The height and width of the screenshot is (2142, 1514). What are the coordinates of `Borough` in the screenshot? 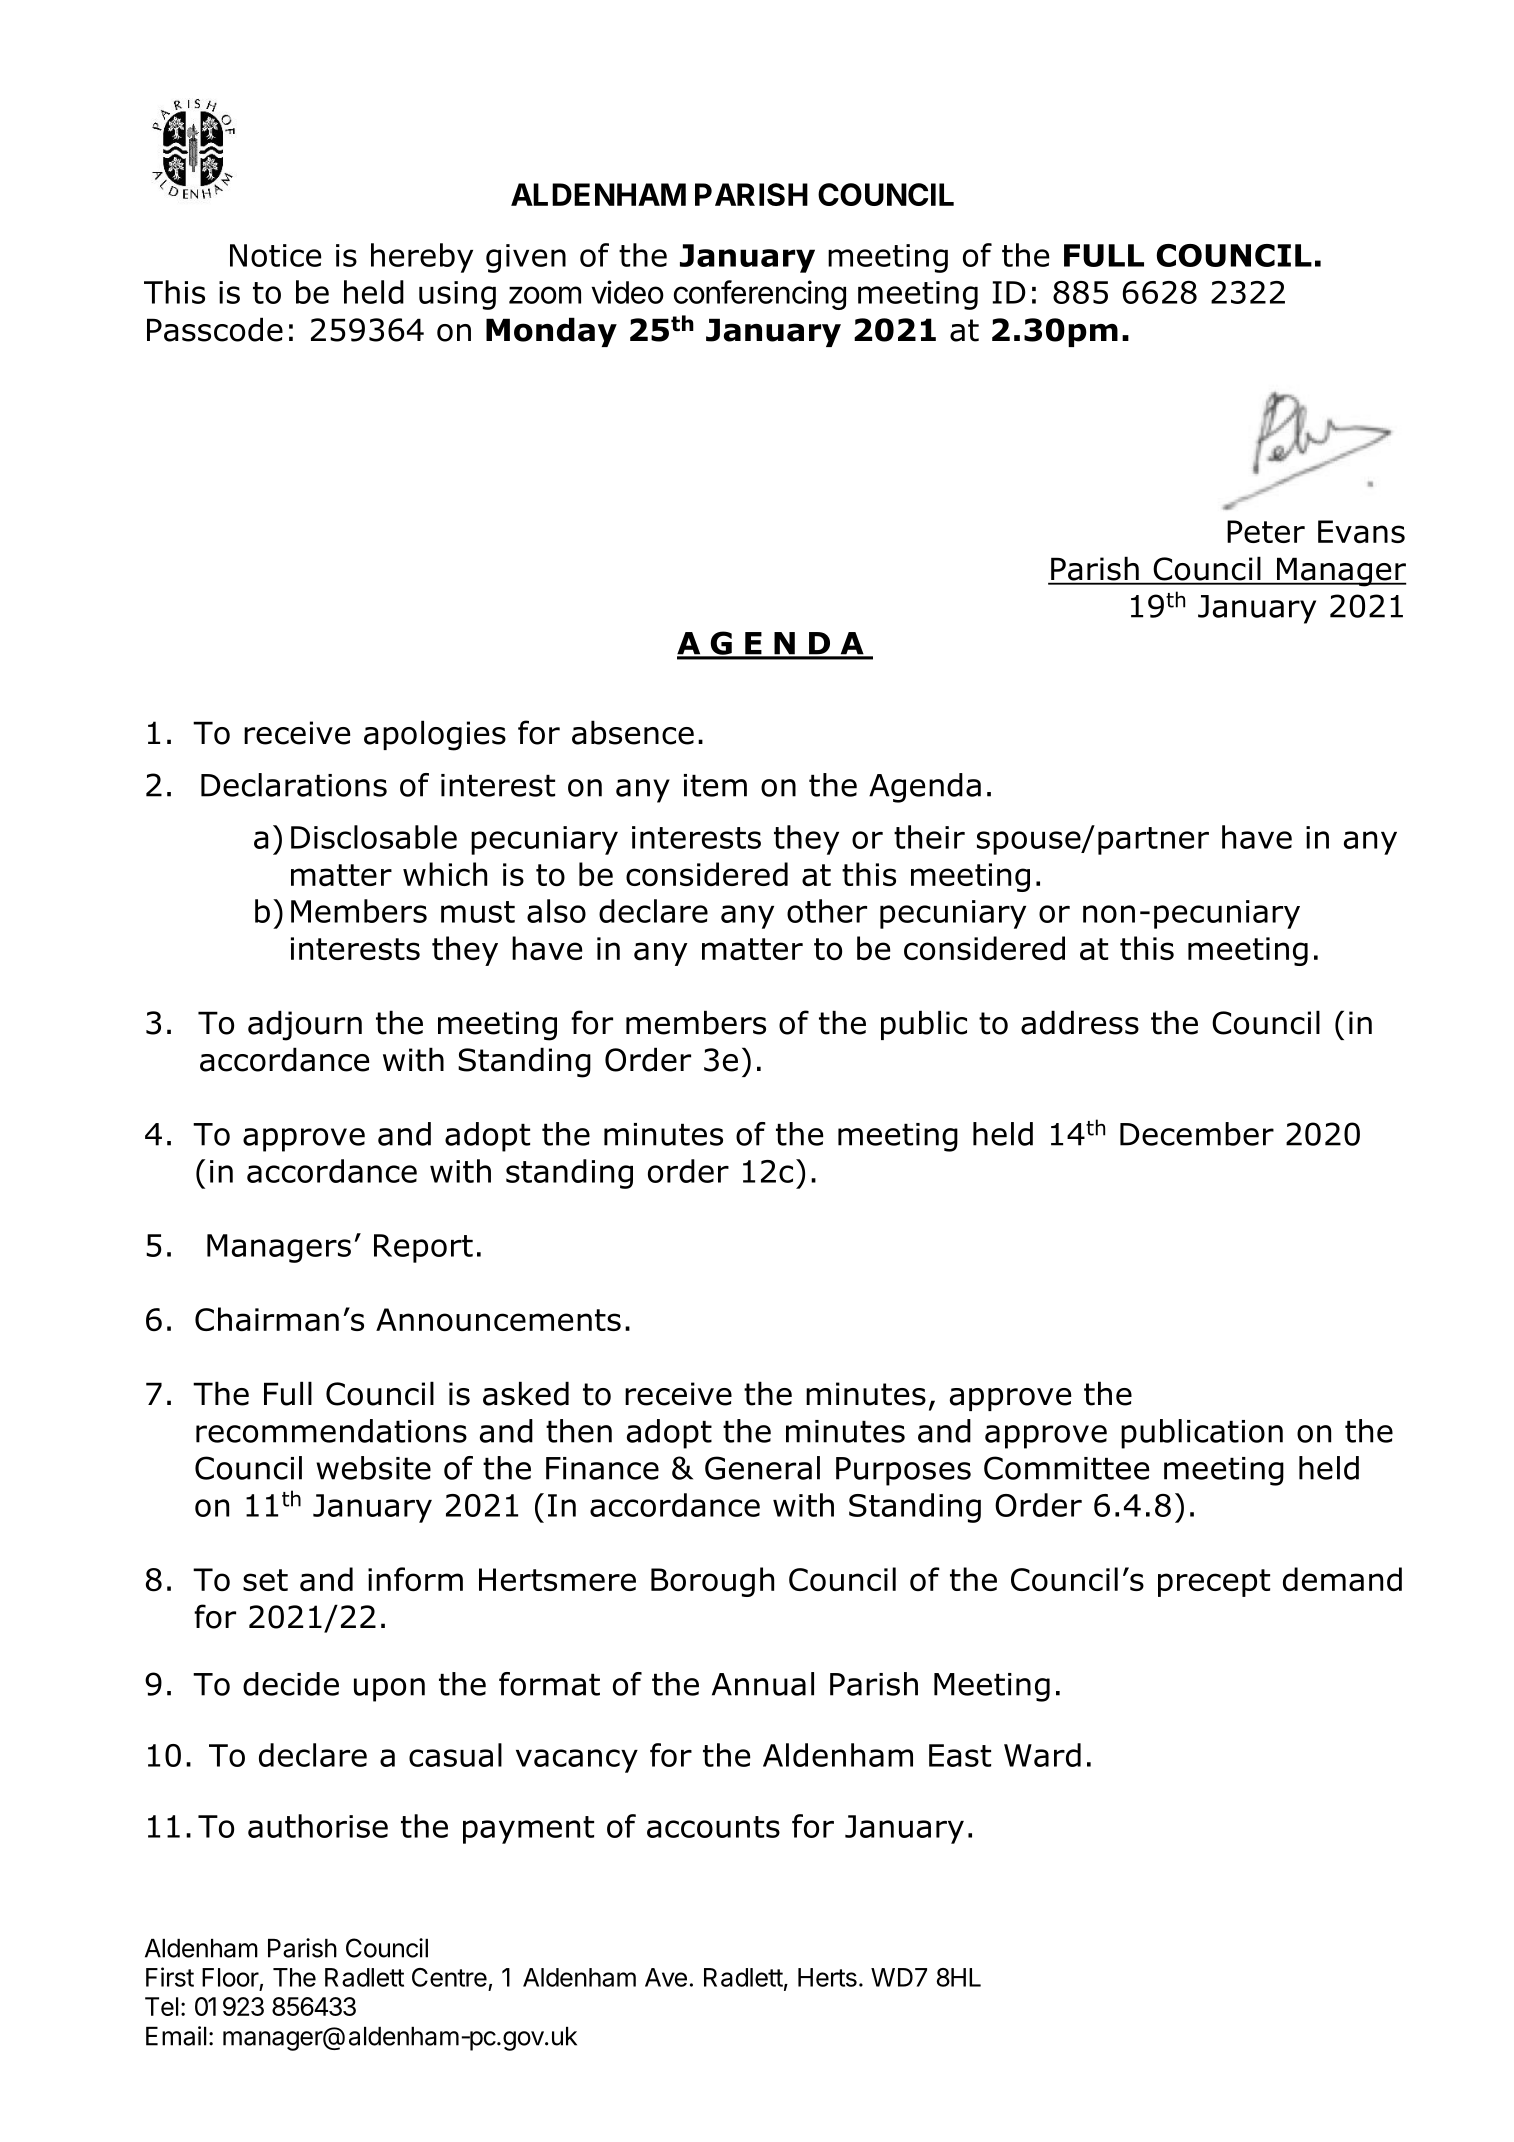 It's located at (712, 1582).
